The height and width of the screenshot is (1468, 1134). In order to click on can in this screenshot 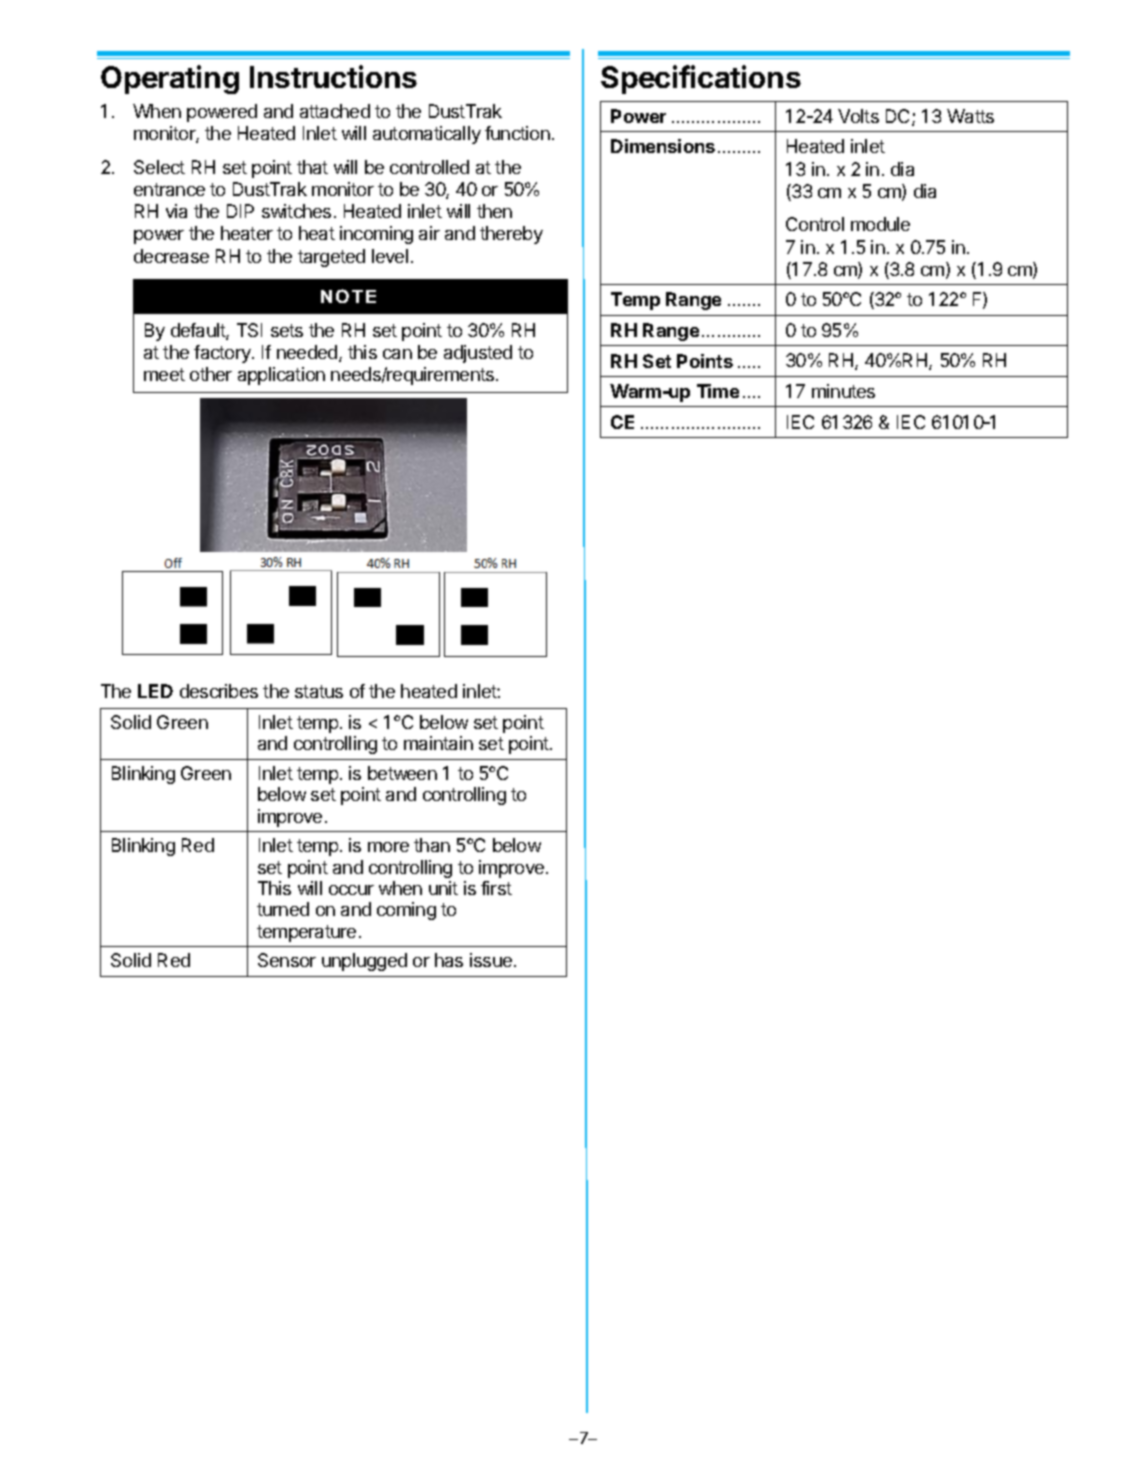, I will do `click(397, 354)`.
